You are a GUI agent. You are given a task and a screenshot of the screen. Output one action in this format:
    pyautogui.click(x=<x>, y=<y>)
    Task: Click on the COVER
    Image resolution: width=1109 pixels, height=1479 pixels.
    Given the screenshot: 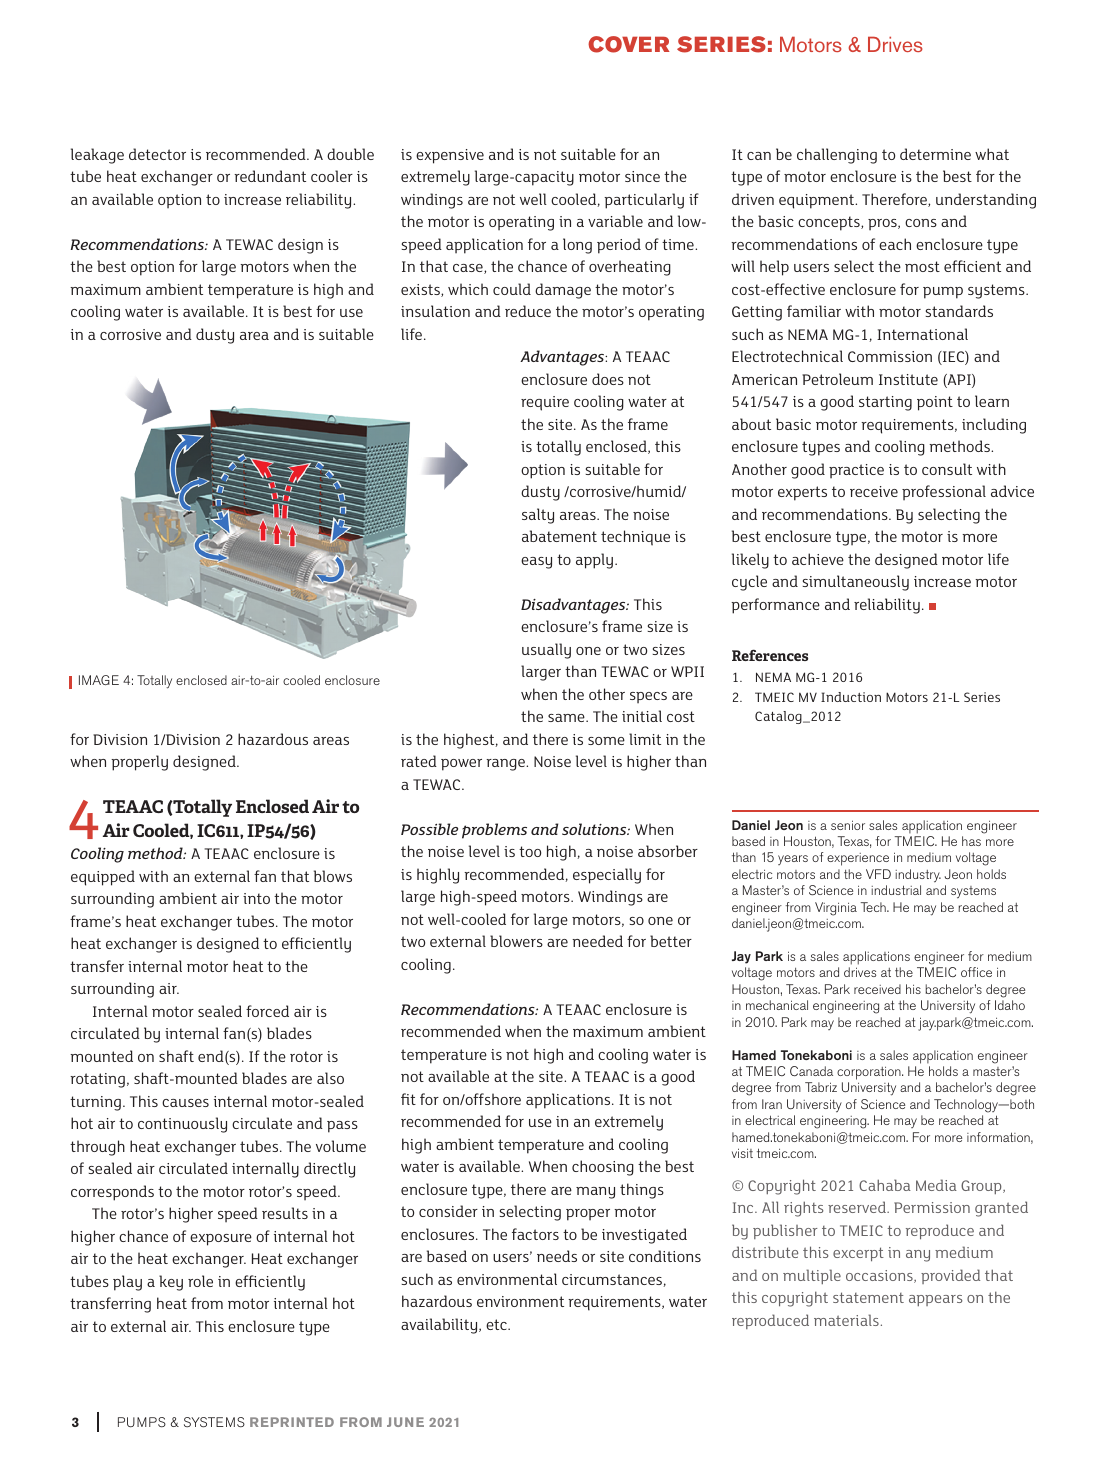 What is the action you would take?
    pyautogui.click(x=629, y=44)
